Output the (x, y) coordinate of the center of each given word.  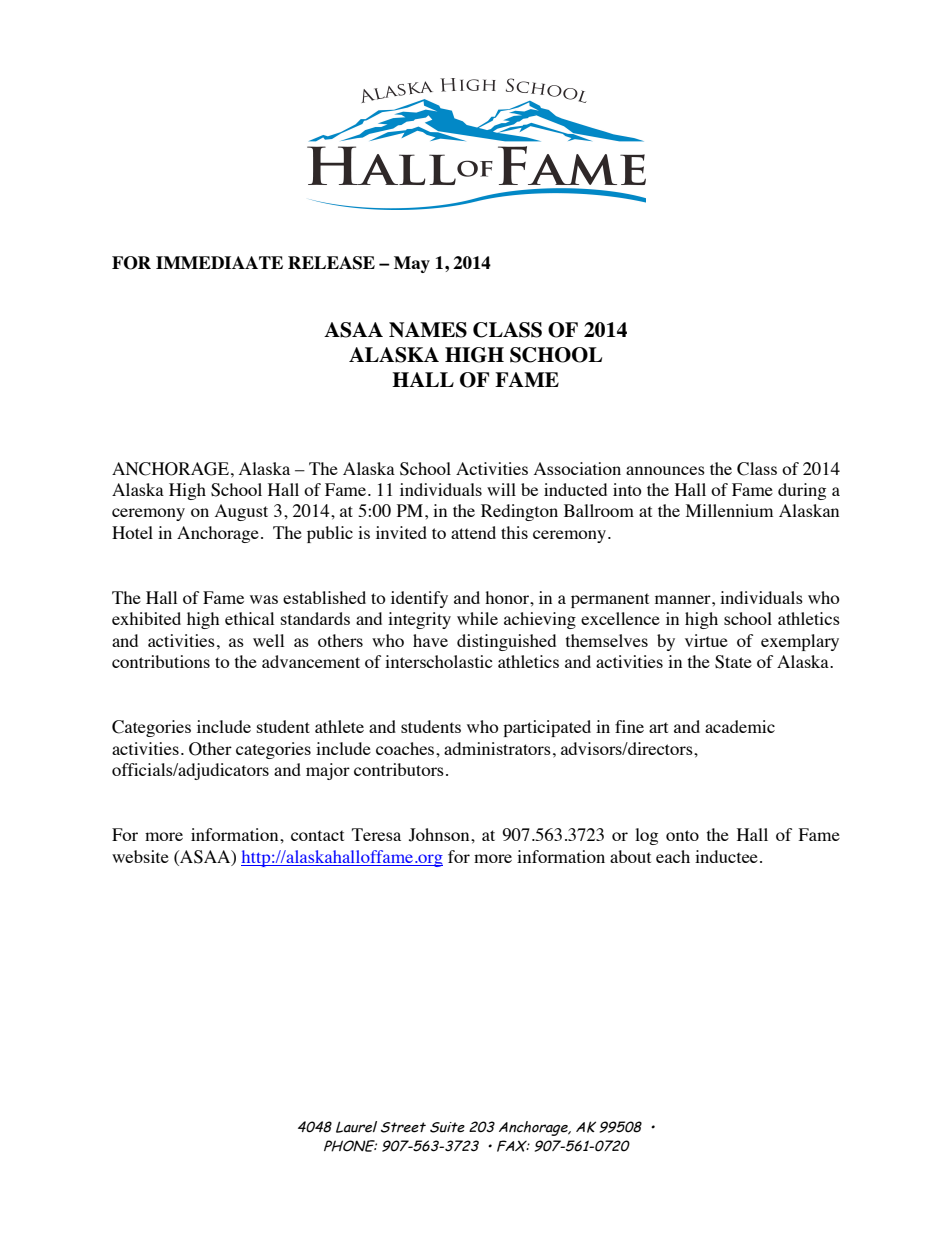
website (140, 856)
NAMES (428, 330)
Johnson (440, 835)
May (412, 264)
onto (682, 835)
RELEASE (331, 263)
